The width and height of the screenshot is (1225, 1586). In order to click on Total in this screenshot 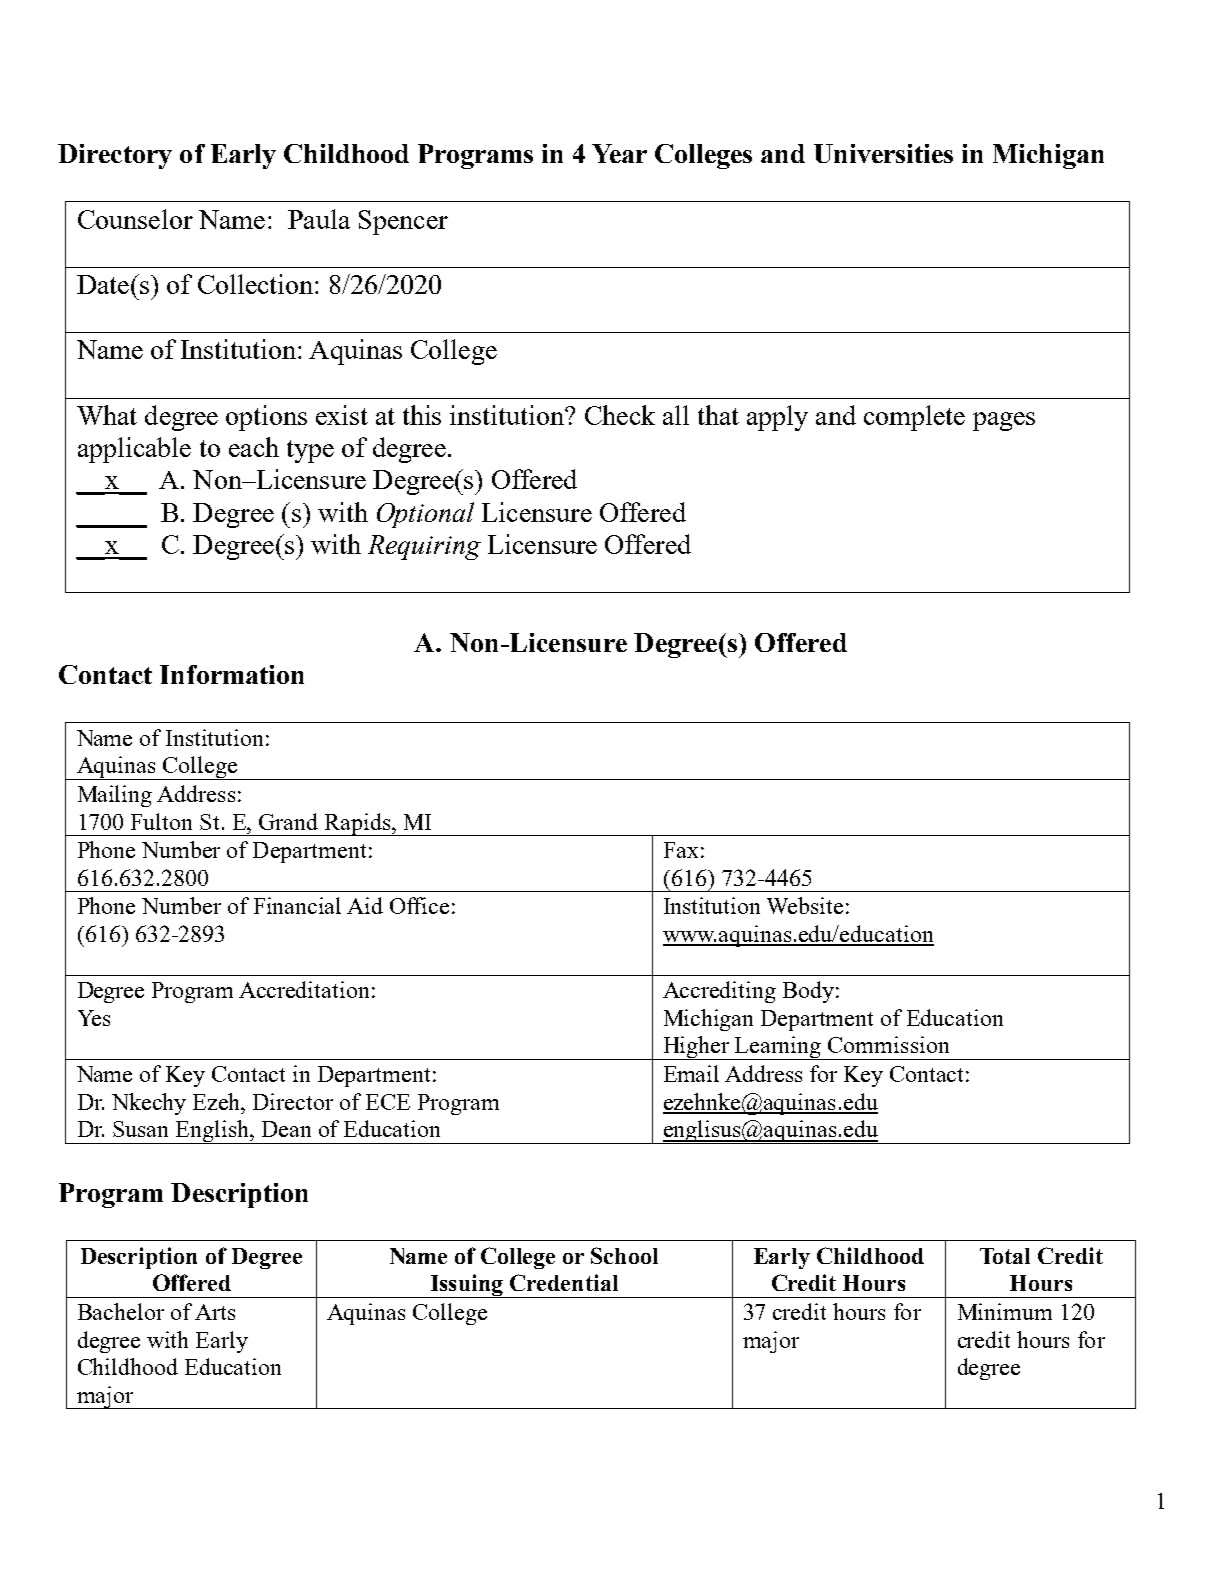, I will do `click(1005, 1256)`.
